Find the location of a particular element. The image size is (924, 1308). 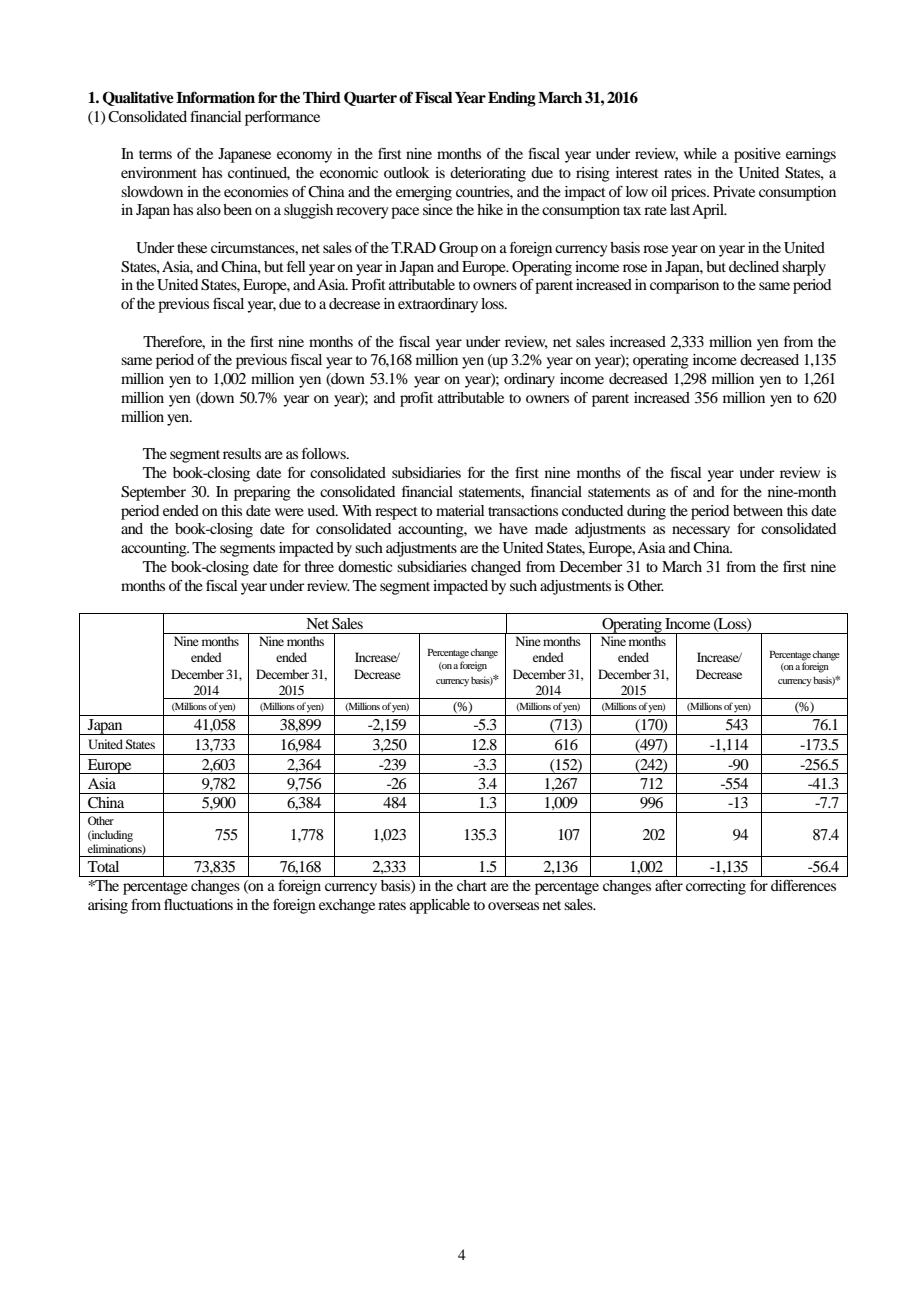

between is located at coordinates (758, 510).
